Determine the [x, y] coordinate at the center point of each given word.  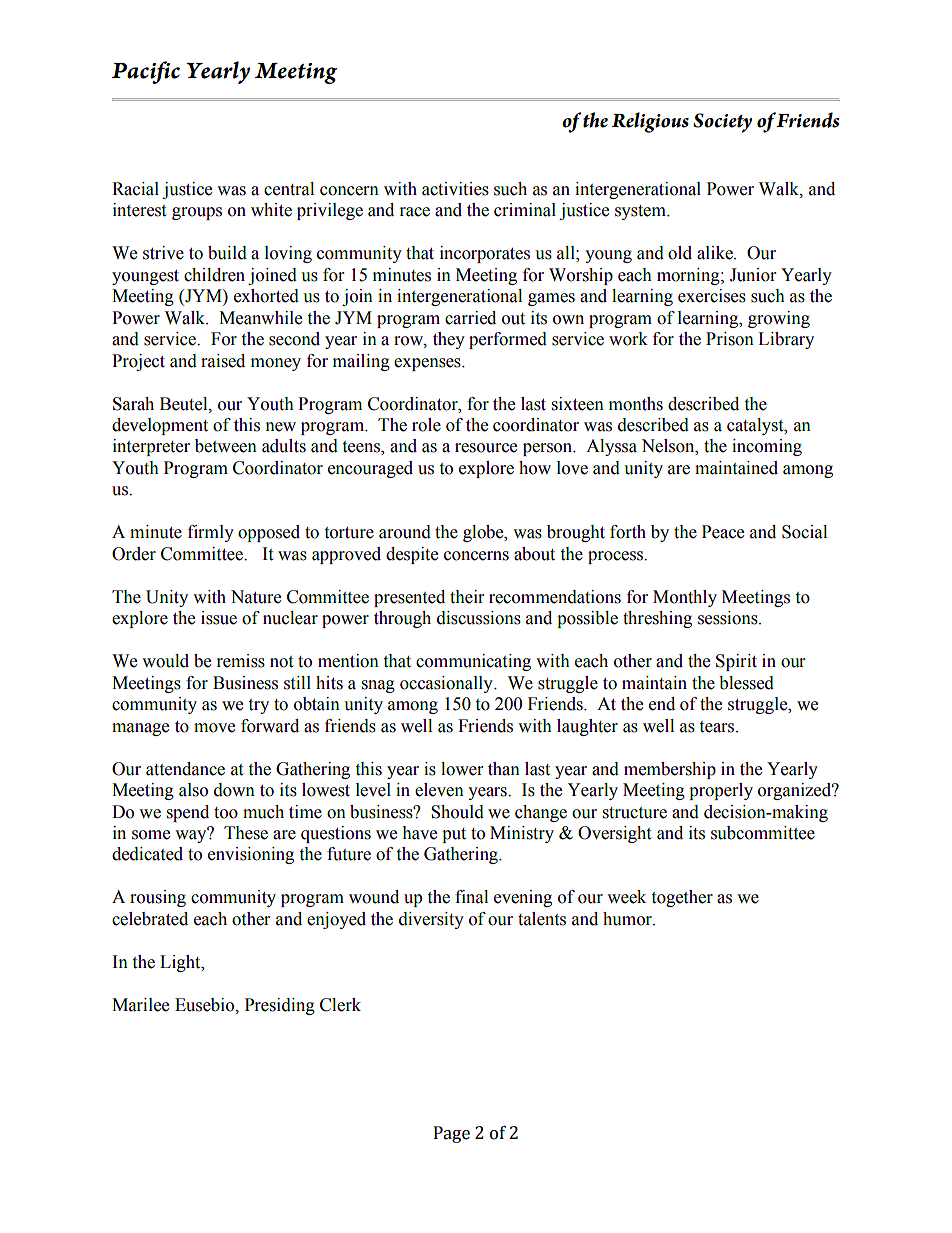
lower [462, 769]
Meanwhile [260, 318]
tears [718, 727]
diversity [431, 920]
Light [181, 963]
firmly [211, 533]
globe [484, 533]
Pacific [146, 72]
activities [455, 189]
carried [470, 318]
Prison [730, 339]
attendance [185, 769]
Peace [723, 532]
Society [722, 123]
